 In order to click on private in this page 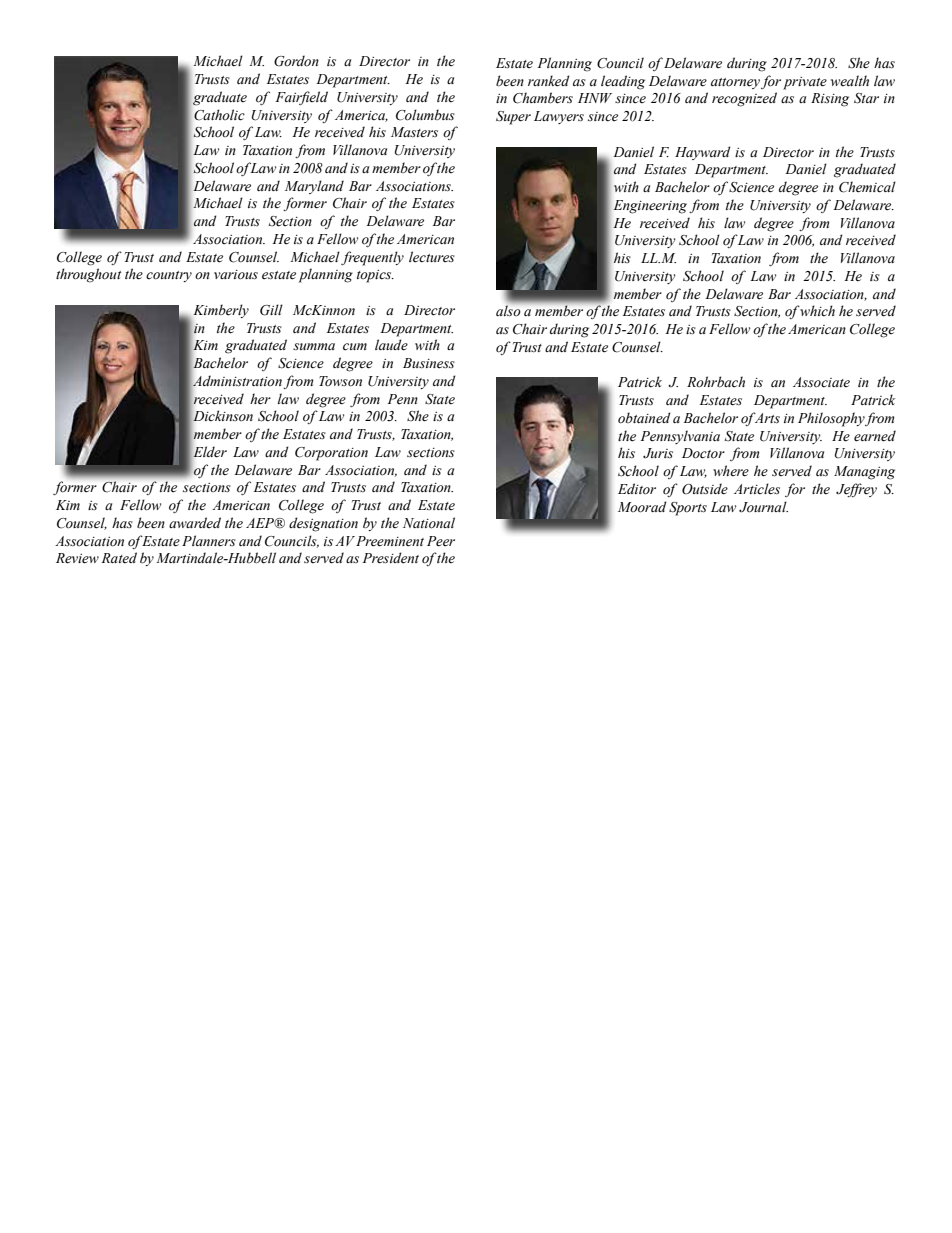, I will do `click(805, 83)`.
